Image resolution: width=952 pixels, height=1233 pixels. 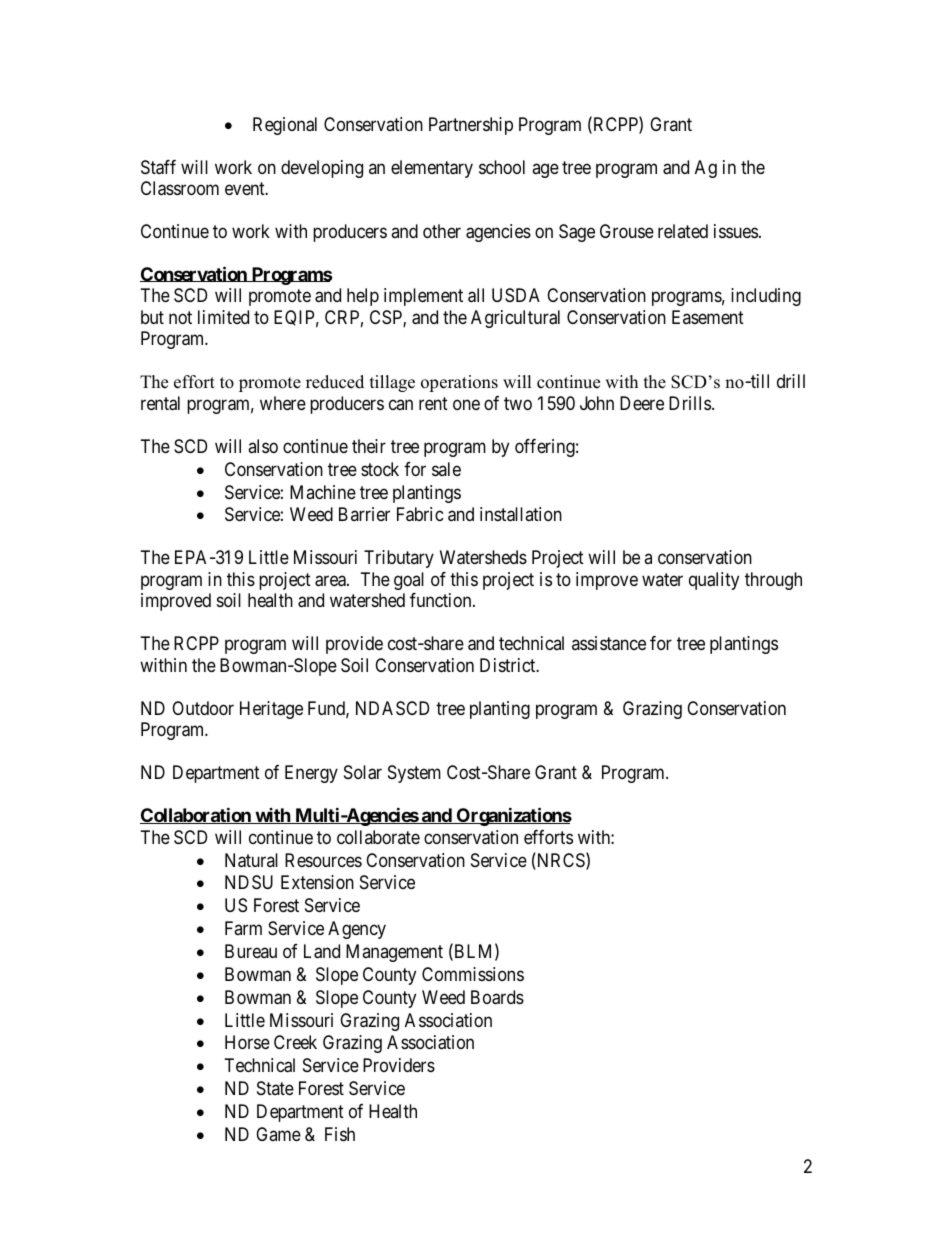 What do you see at coordinates (471, 126) in the document?
I see `Partnership` at bounding box center [471, 126].
